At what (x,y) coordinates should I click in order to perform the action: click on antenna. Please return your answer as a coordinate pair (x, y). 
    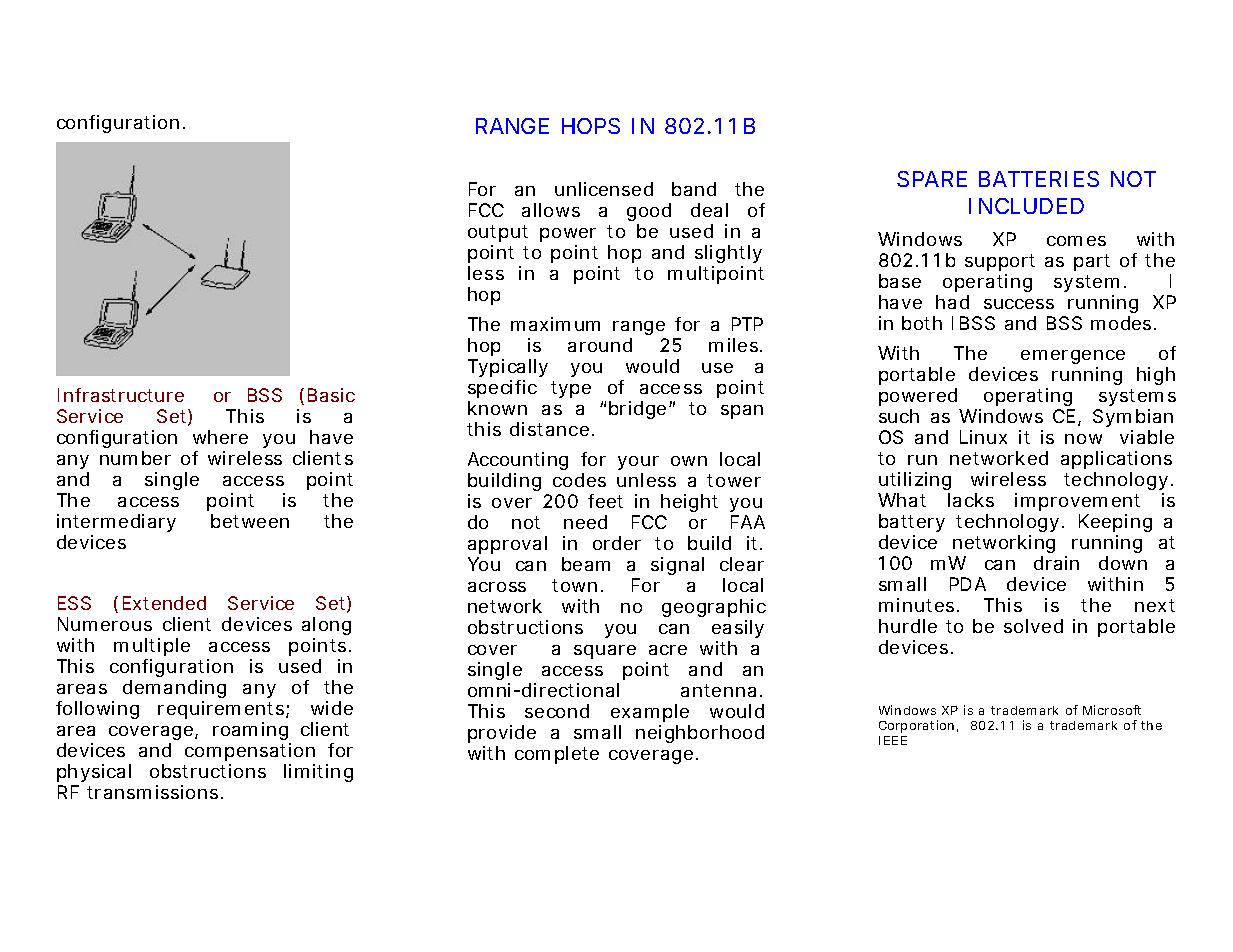
    Looking at the image, I should click on (721, 690).
